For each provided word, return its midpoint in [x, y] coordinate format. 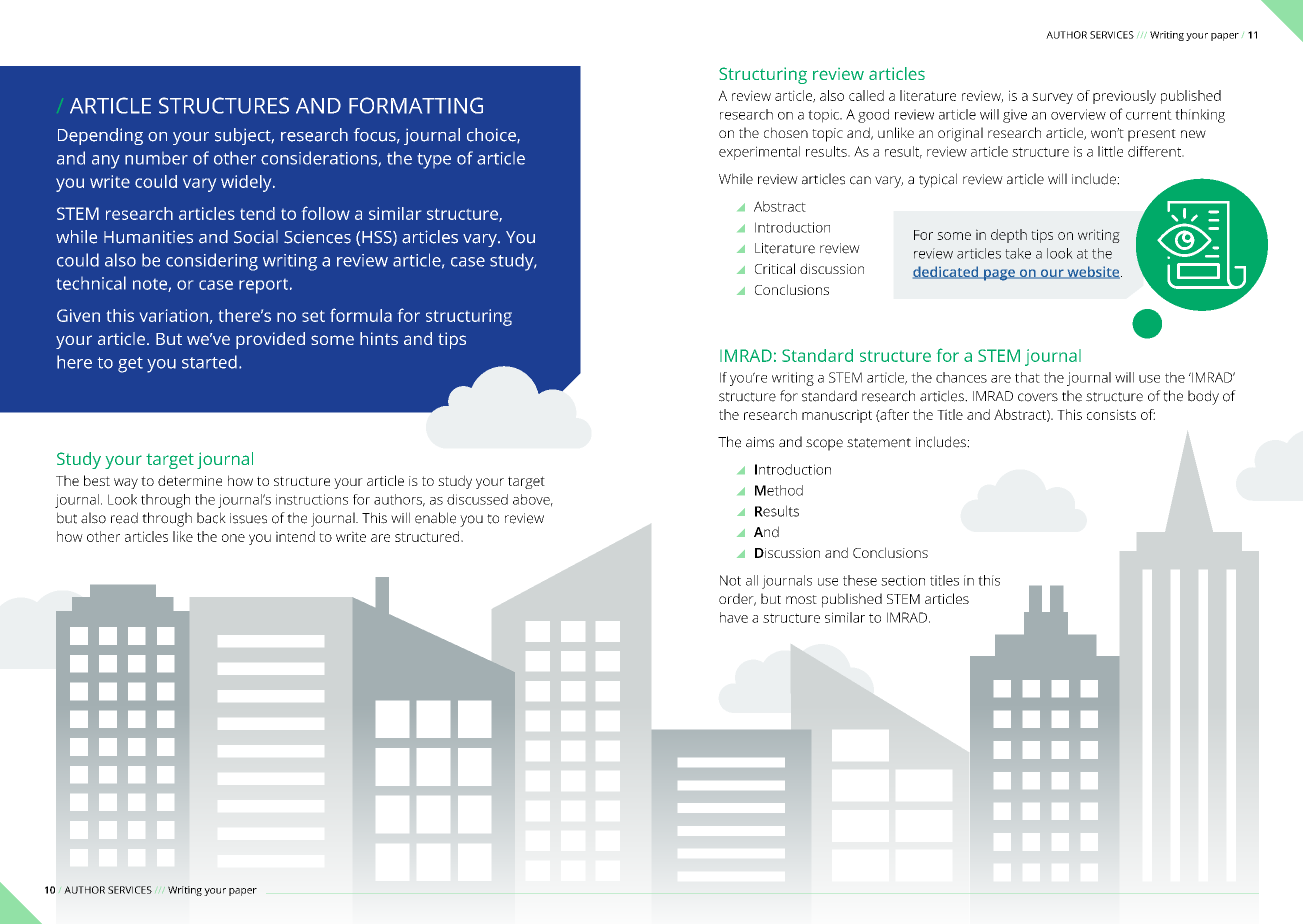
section [903, 580]
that [1027, 377]
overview [1078, 114]
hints [379, 338]
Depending [100, 136]
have [734, 617]
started [209, 362]
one [233, 538]
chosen [786, 132]
